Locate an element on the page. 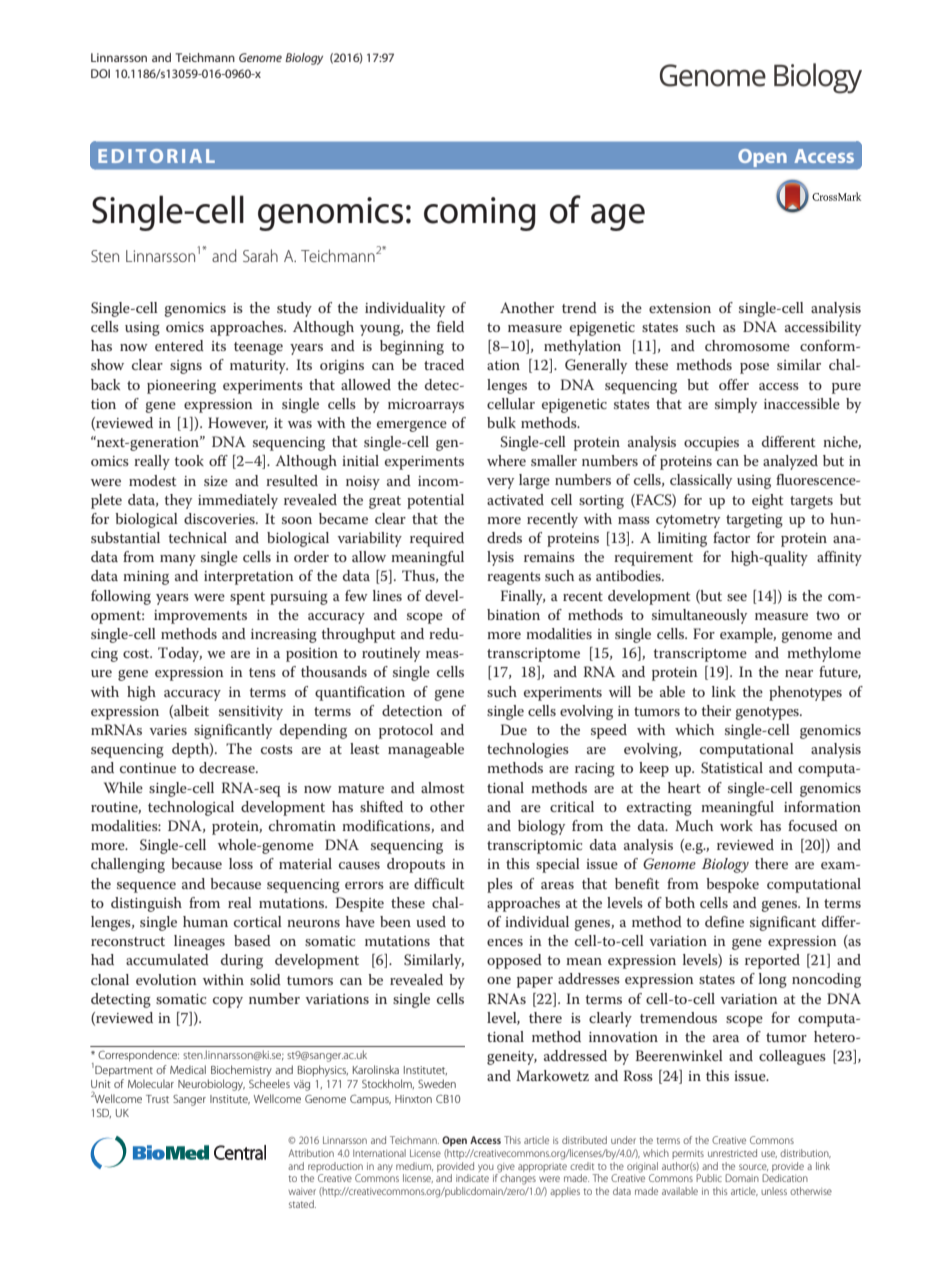 Image resolution: width=952 pixels, height=1265 pixels. coming is located at coordinates (480, 214).
